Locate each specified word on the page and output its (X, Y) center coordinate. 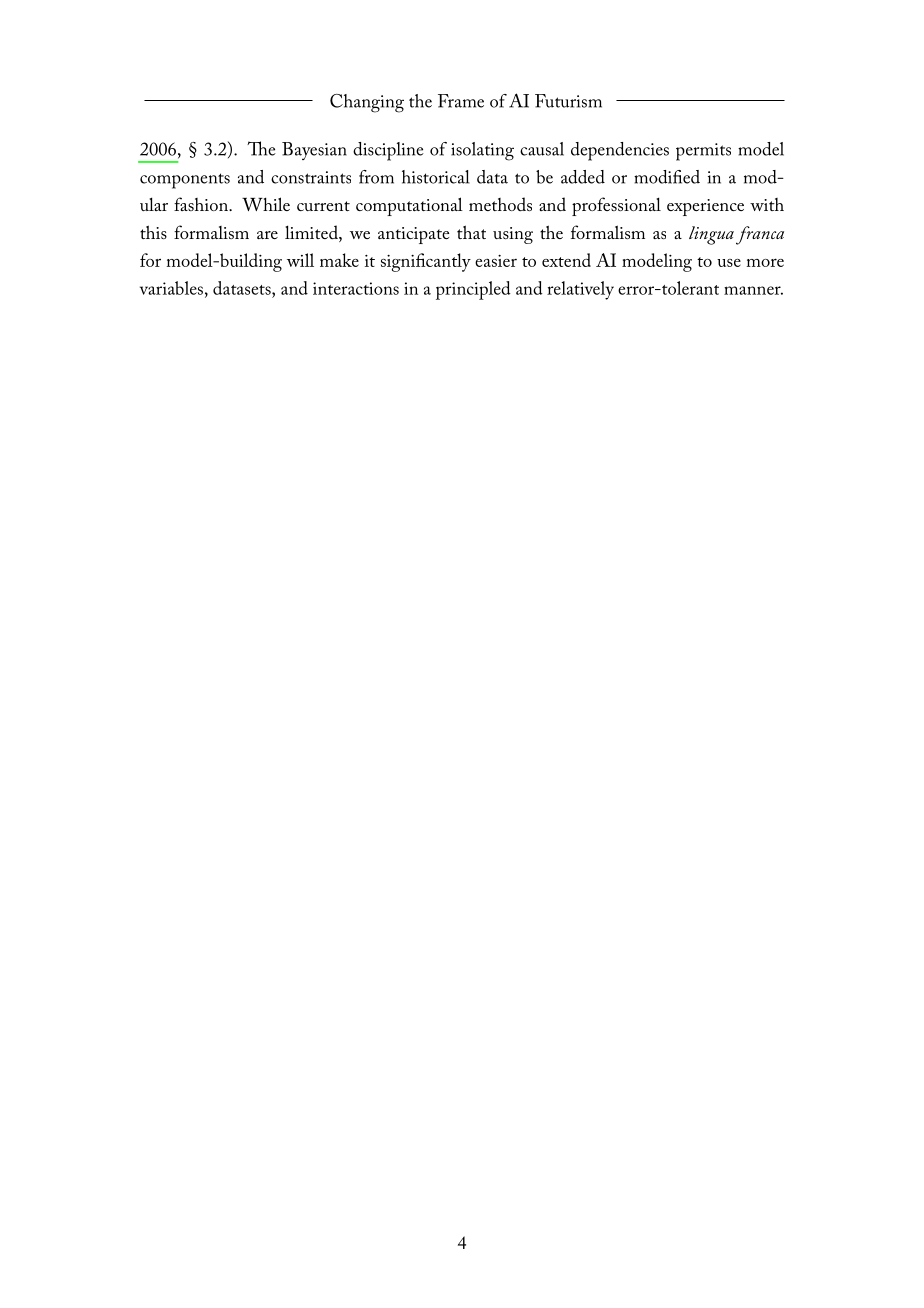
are (267, 235)
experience (705, 207)
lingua (711, 235)
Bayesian (314, 151)
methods (500, 204)
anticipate (413, 235)
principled (473, 290)
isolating (482, 151)
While (266, 204)
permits (703, 152)
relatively (580, 290)
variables (171, 288)
